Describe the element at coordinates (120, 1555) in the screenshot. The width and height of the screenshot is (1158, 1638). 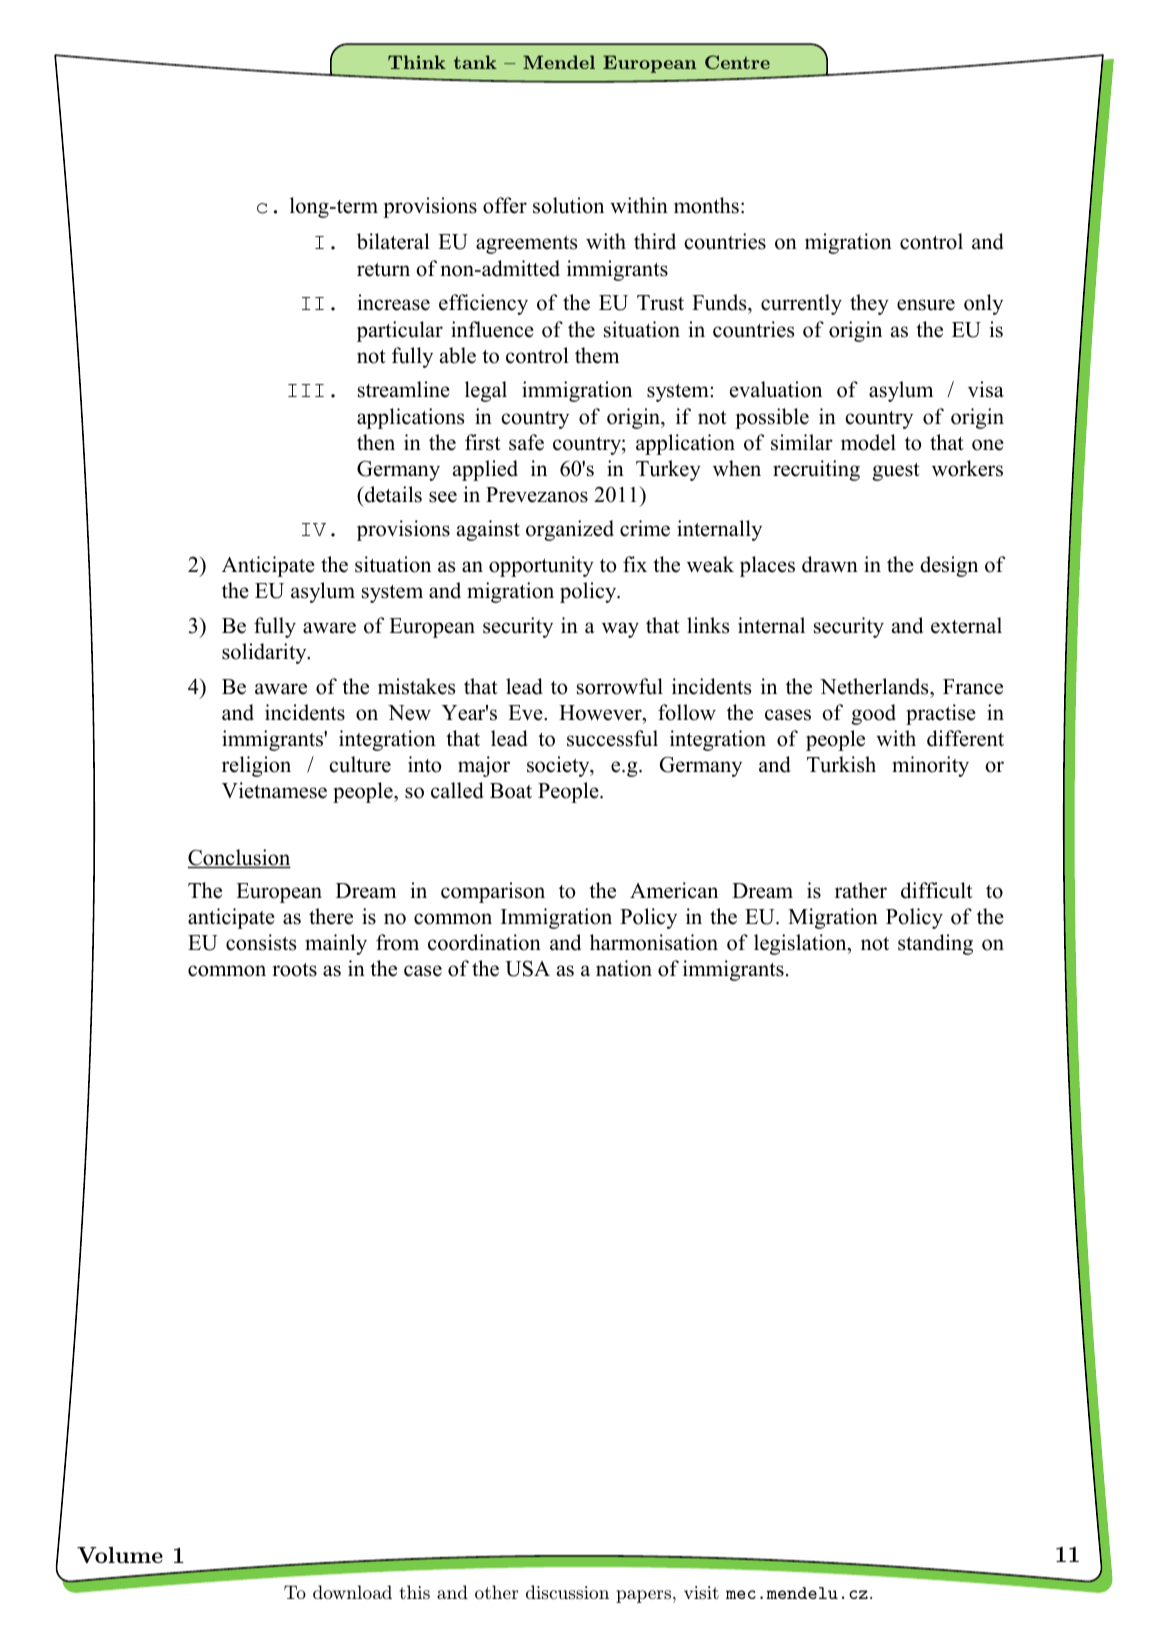
I see `Volume` at that location.
